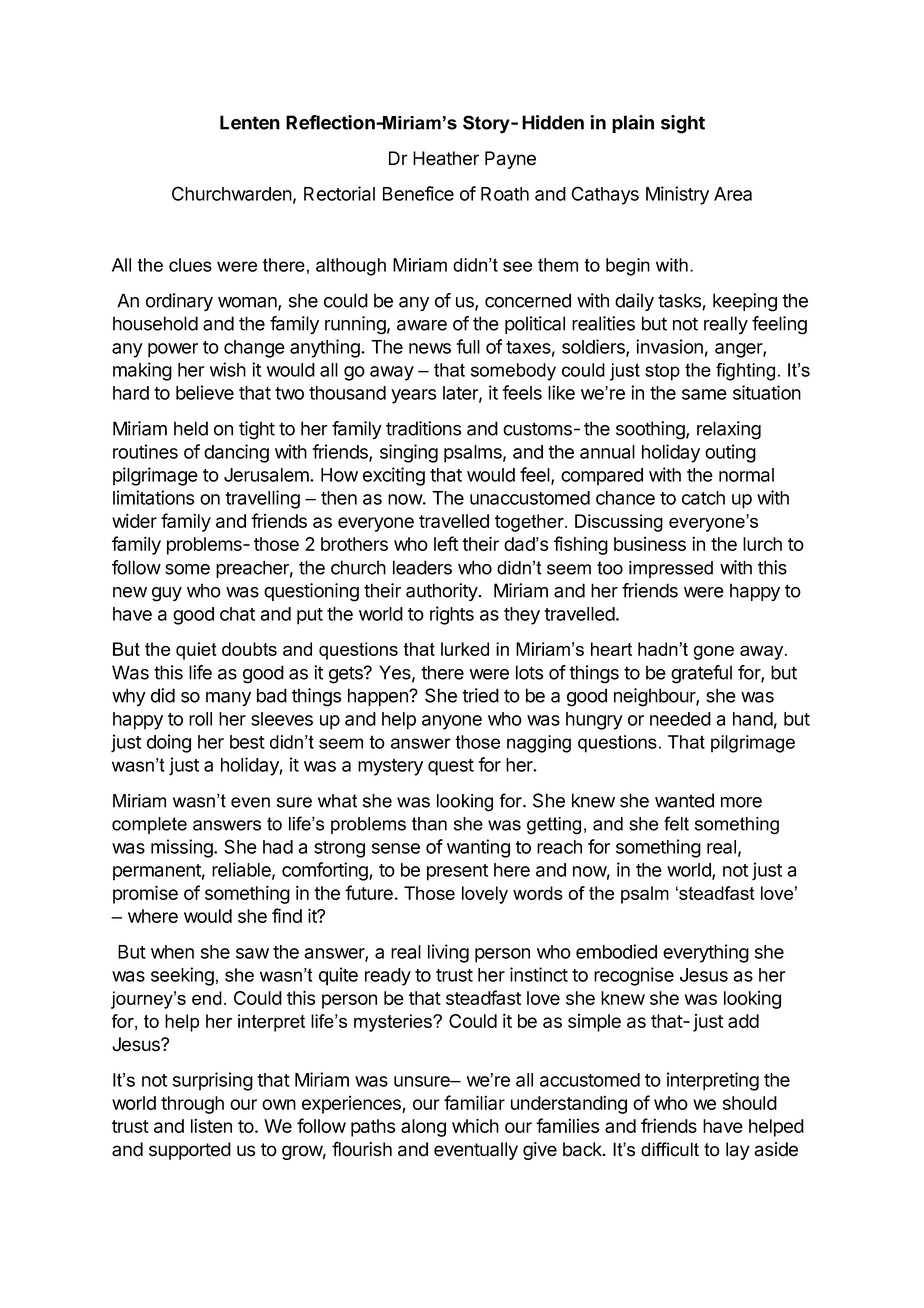 The height and width of the image is (1308, 924). I want to click on catch, so click(703, 498).
